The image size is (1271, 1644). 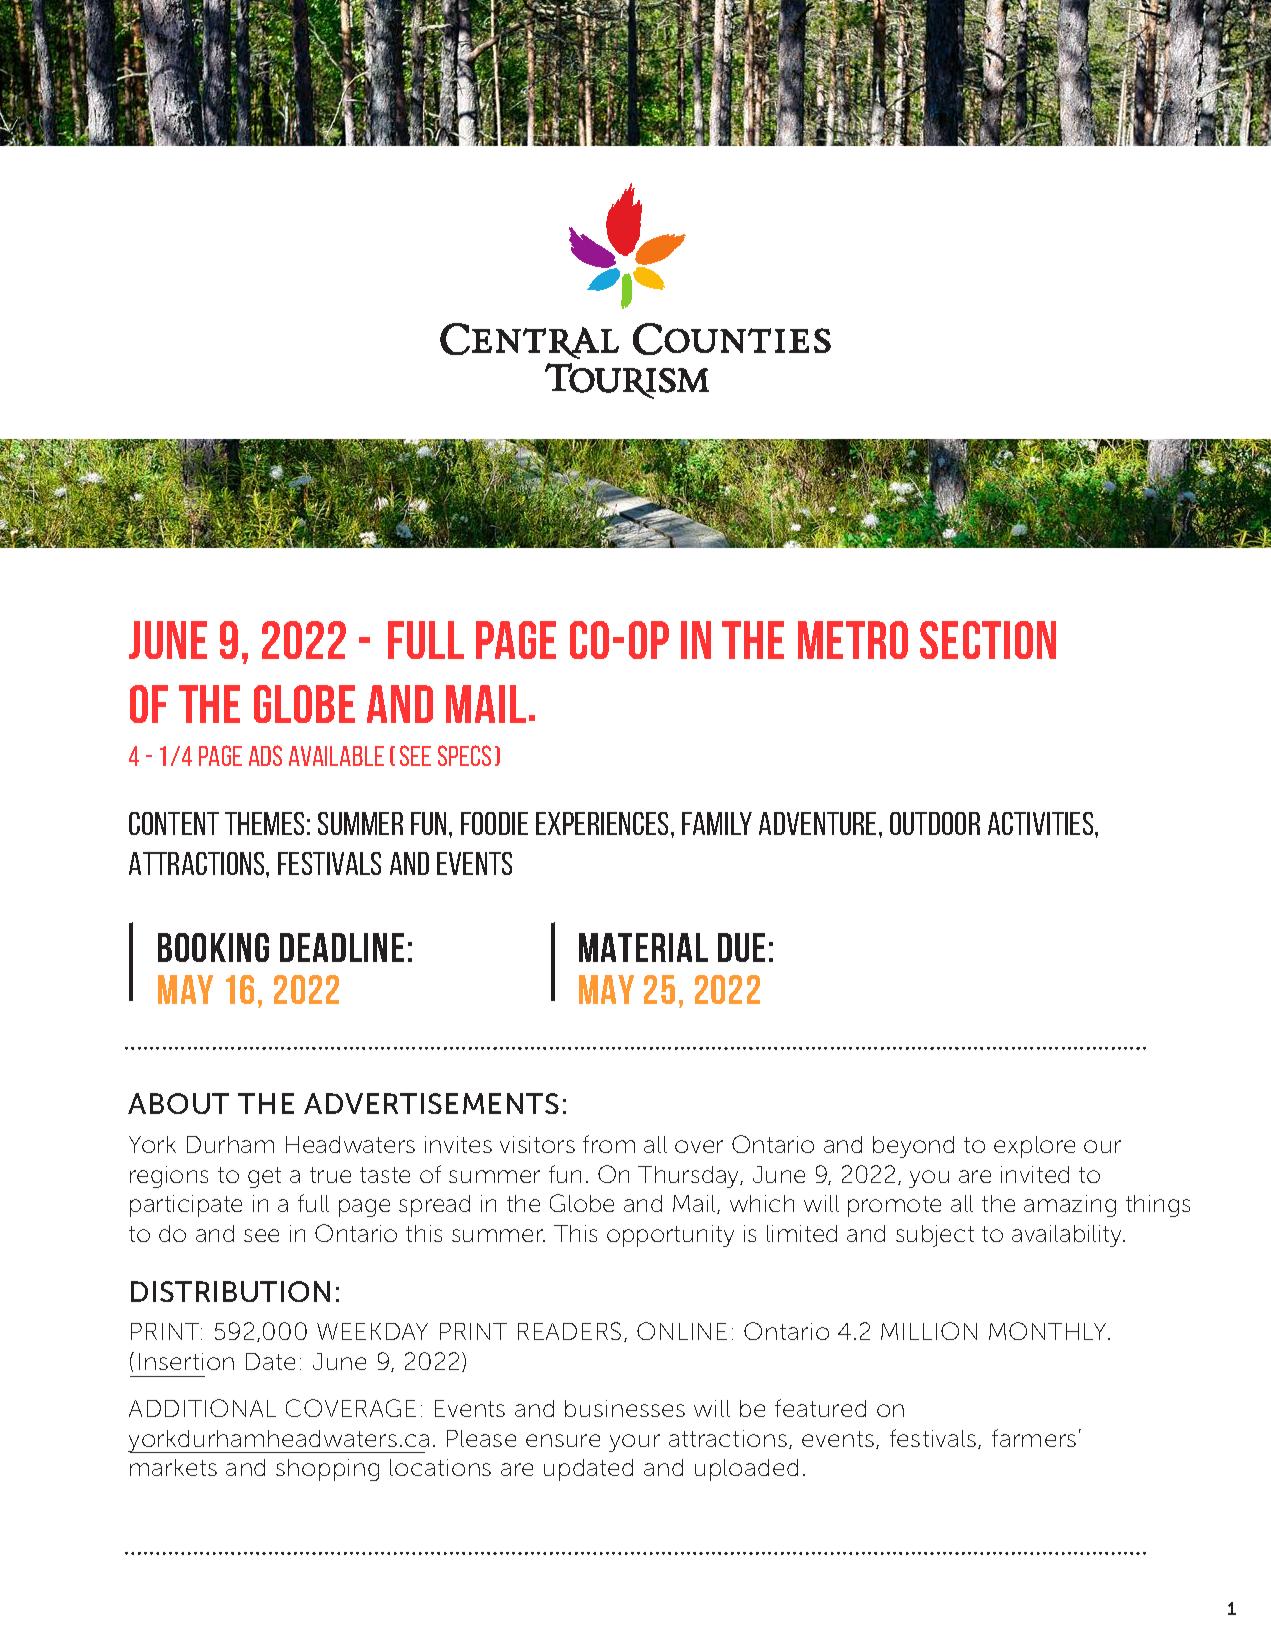 I want to click on ADS, so click(x=265, y=755).
